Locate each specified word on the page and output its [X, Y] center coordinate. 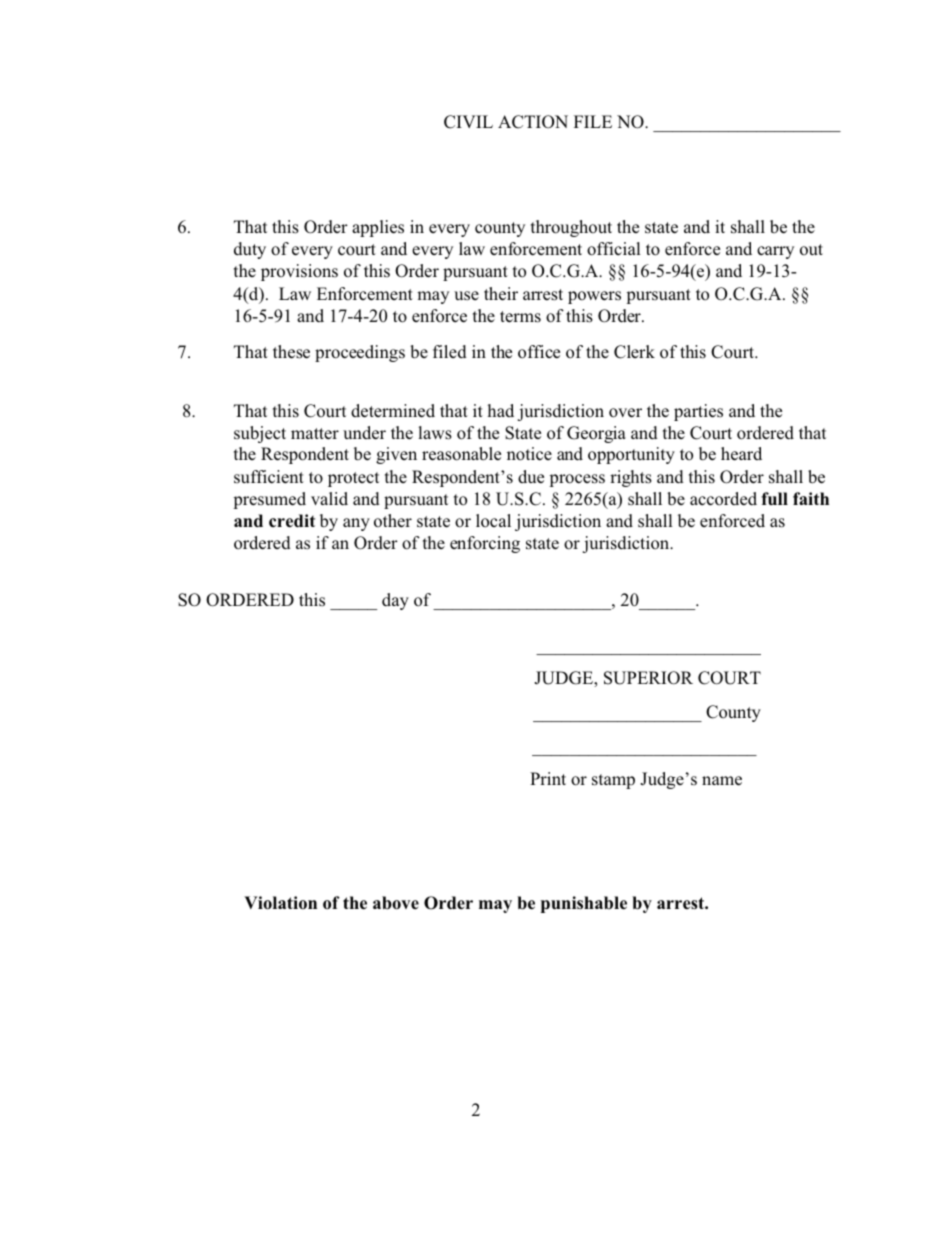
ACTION [533, 122]
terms [520, 317]
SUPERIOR [648, 678]
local [493, 521]
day [395, 601]
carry [775, 252]
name [722, 781]
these [291, 352]
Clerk [634, 352]
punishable [584, 904]
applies [378, 228]
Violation [280, 903]
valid [329, 498]
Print [548, 778]
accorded [723, 499]
